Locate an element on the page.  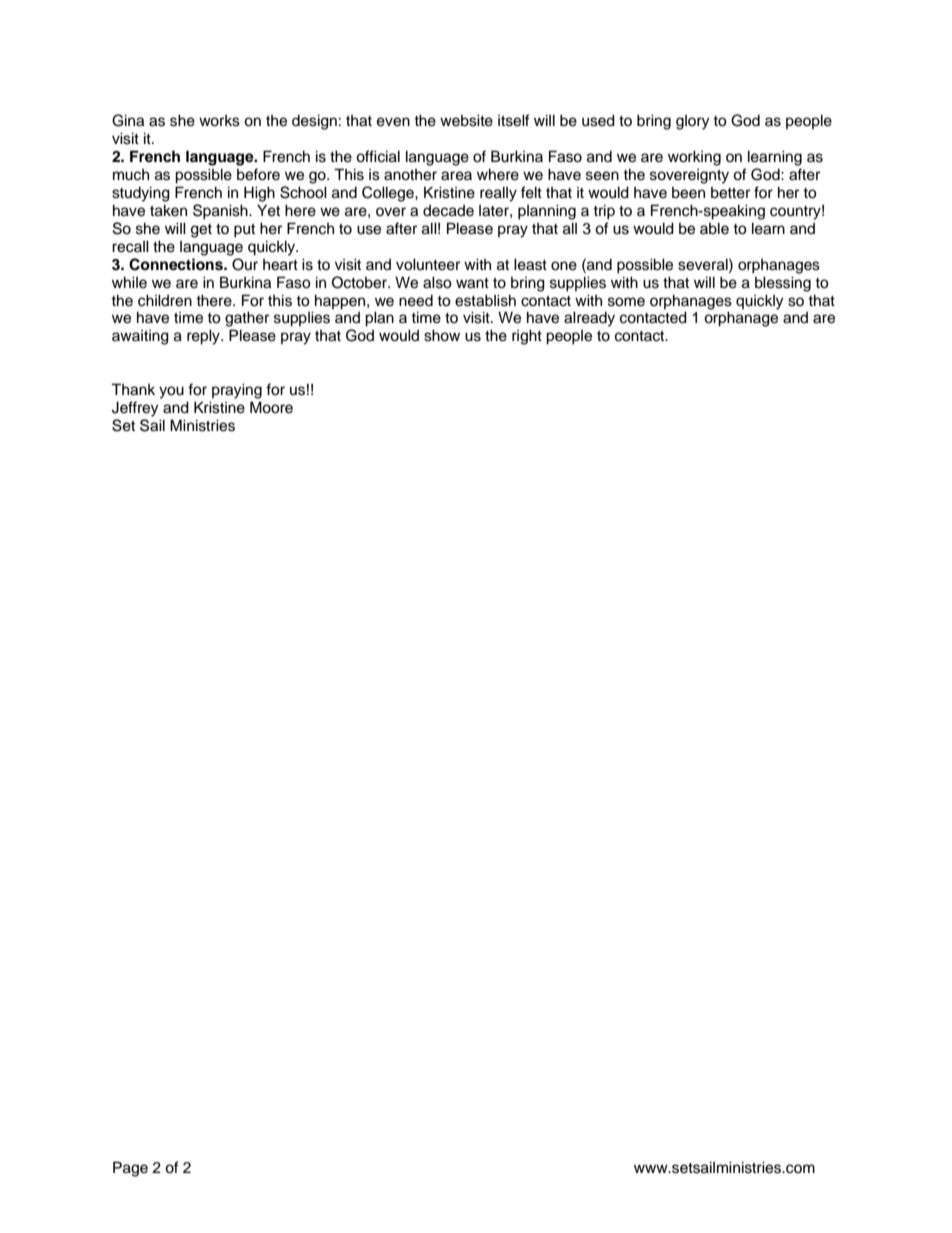
Moore is located at coordinates (271, 407).
